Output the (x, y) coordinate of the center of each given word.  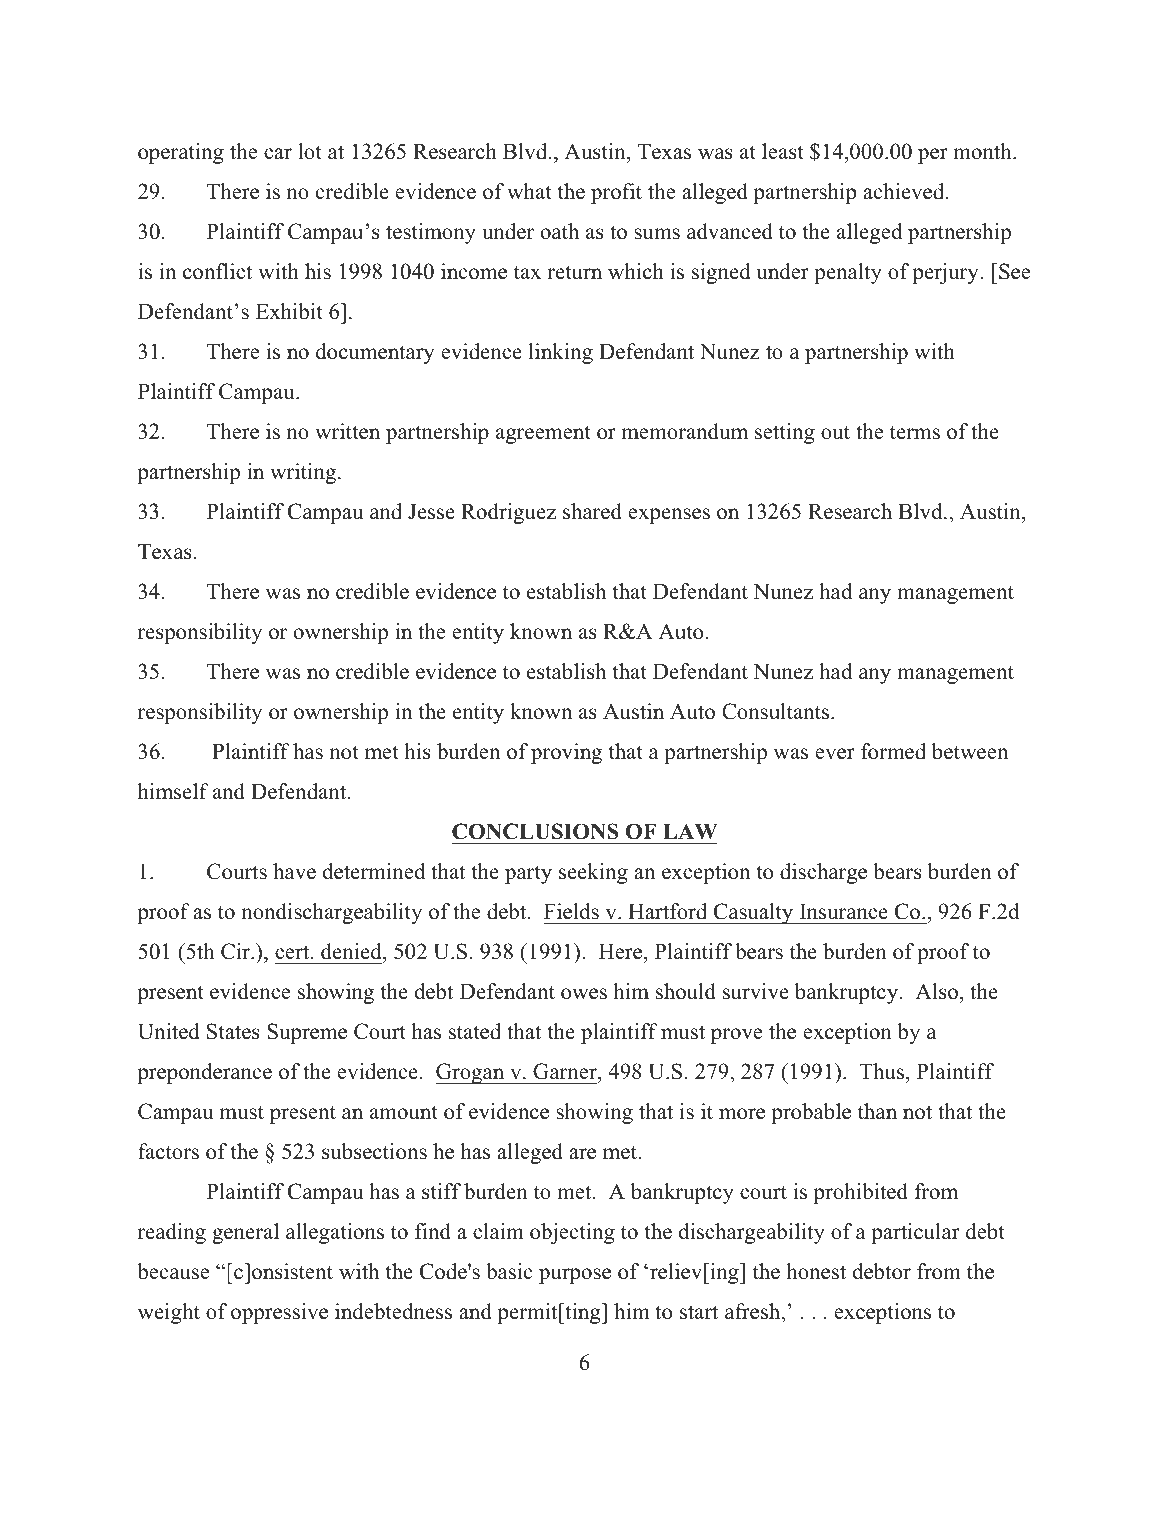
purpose (575, 1276)
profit (616, 193)
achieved (905, 191)
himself (173, 791)
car (278, 154)
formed (893, 751)
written (347, 431)
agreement (543, 434)
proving (566, 753)
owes (584, 994)
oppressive (279, 1313)
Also (936, 991)
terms (915, 433)
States (233, 1031)
